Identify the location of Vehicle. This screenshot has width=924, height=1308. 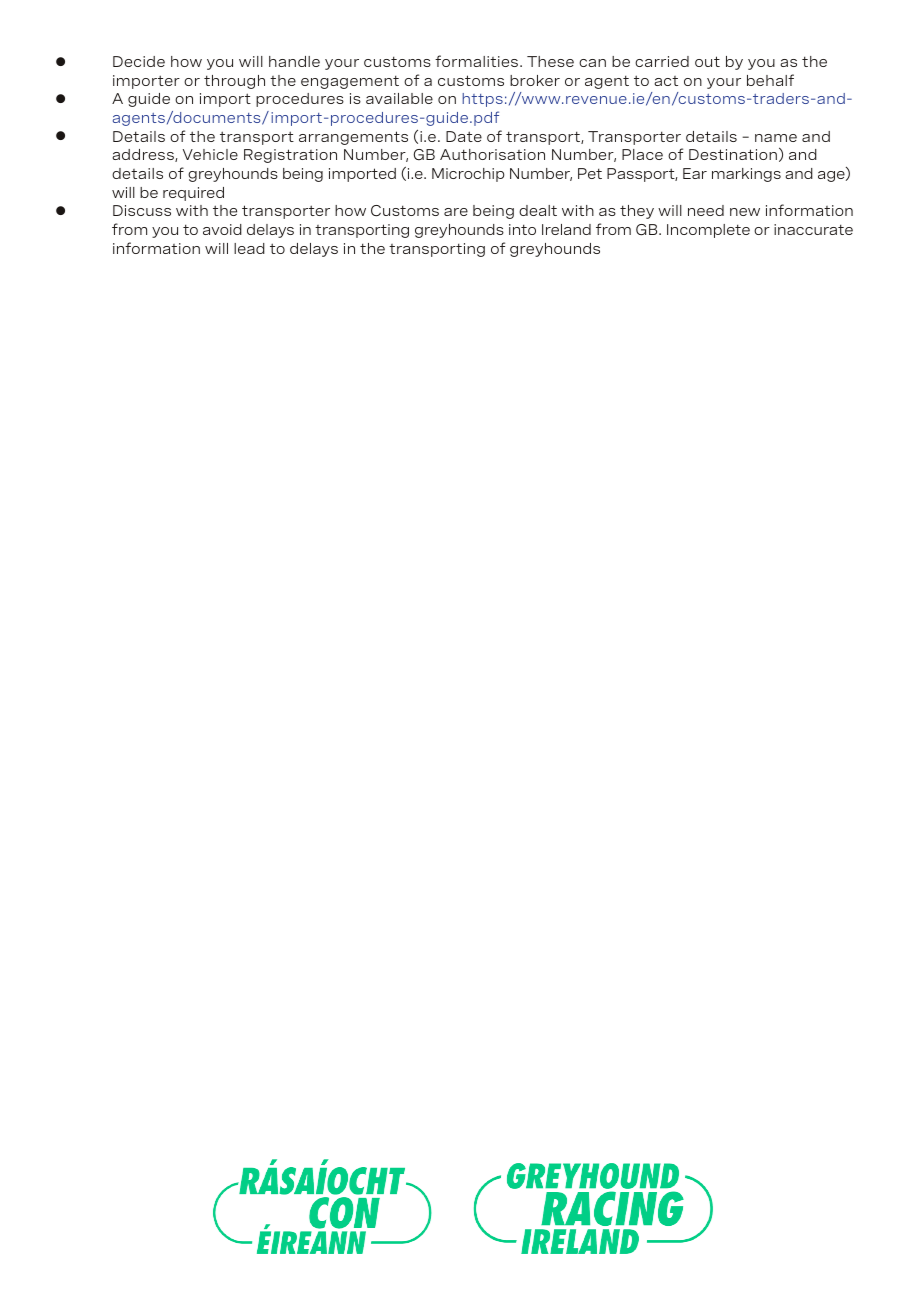
(210, 154).
